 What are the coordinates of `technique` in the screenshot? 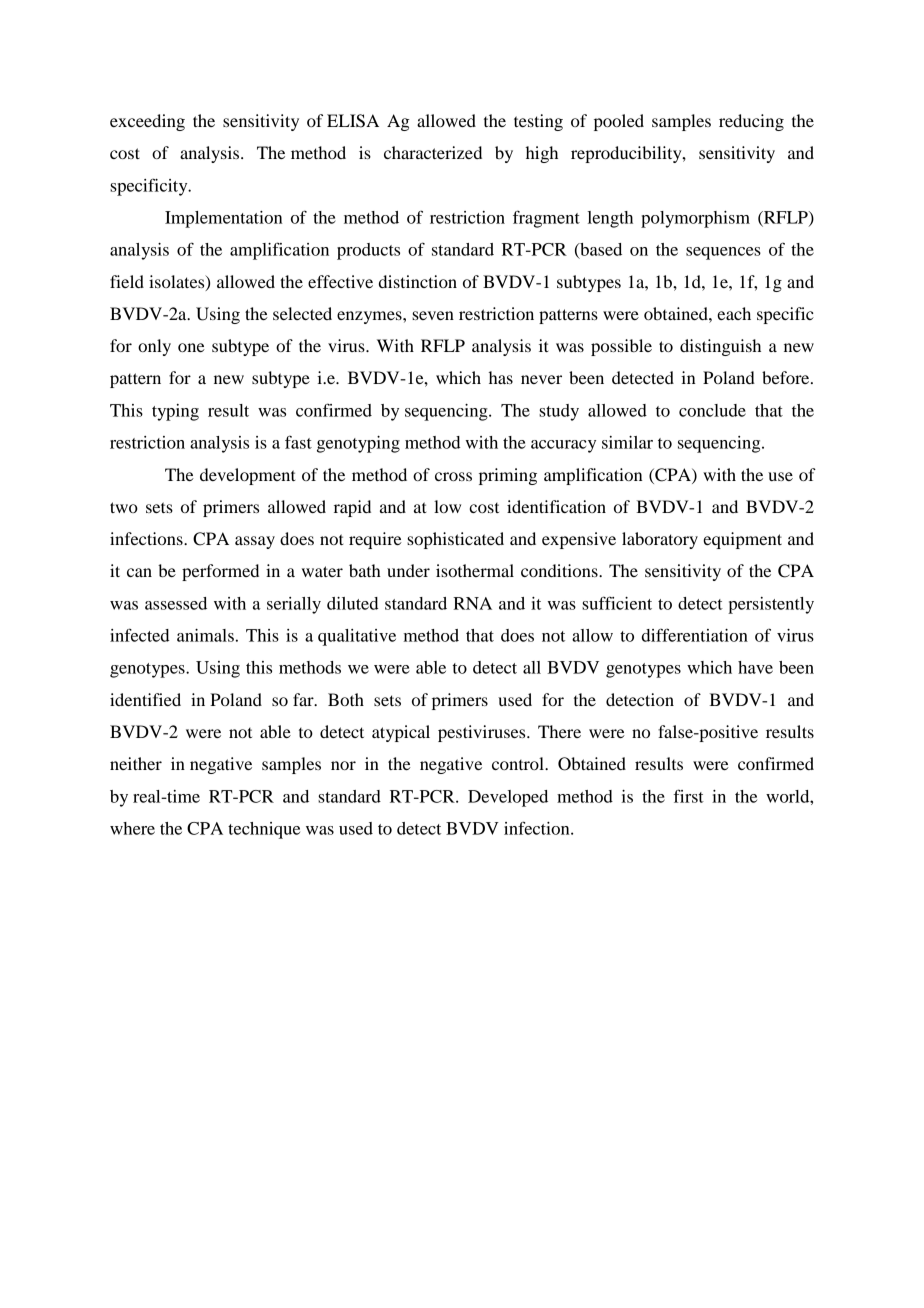 It's located at (264, 830).
